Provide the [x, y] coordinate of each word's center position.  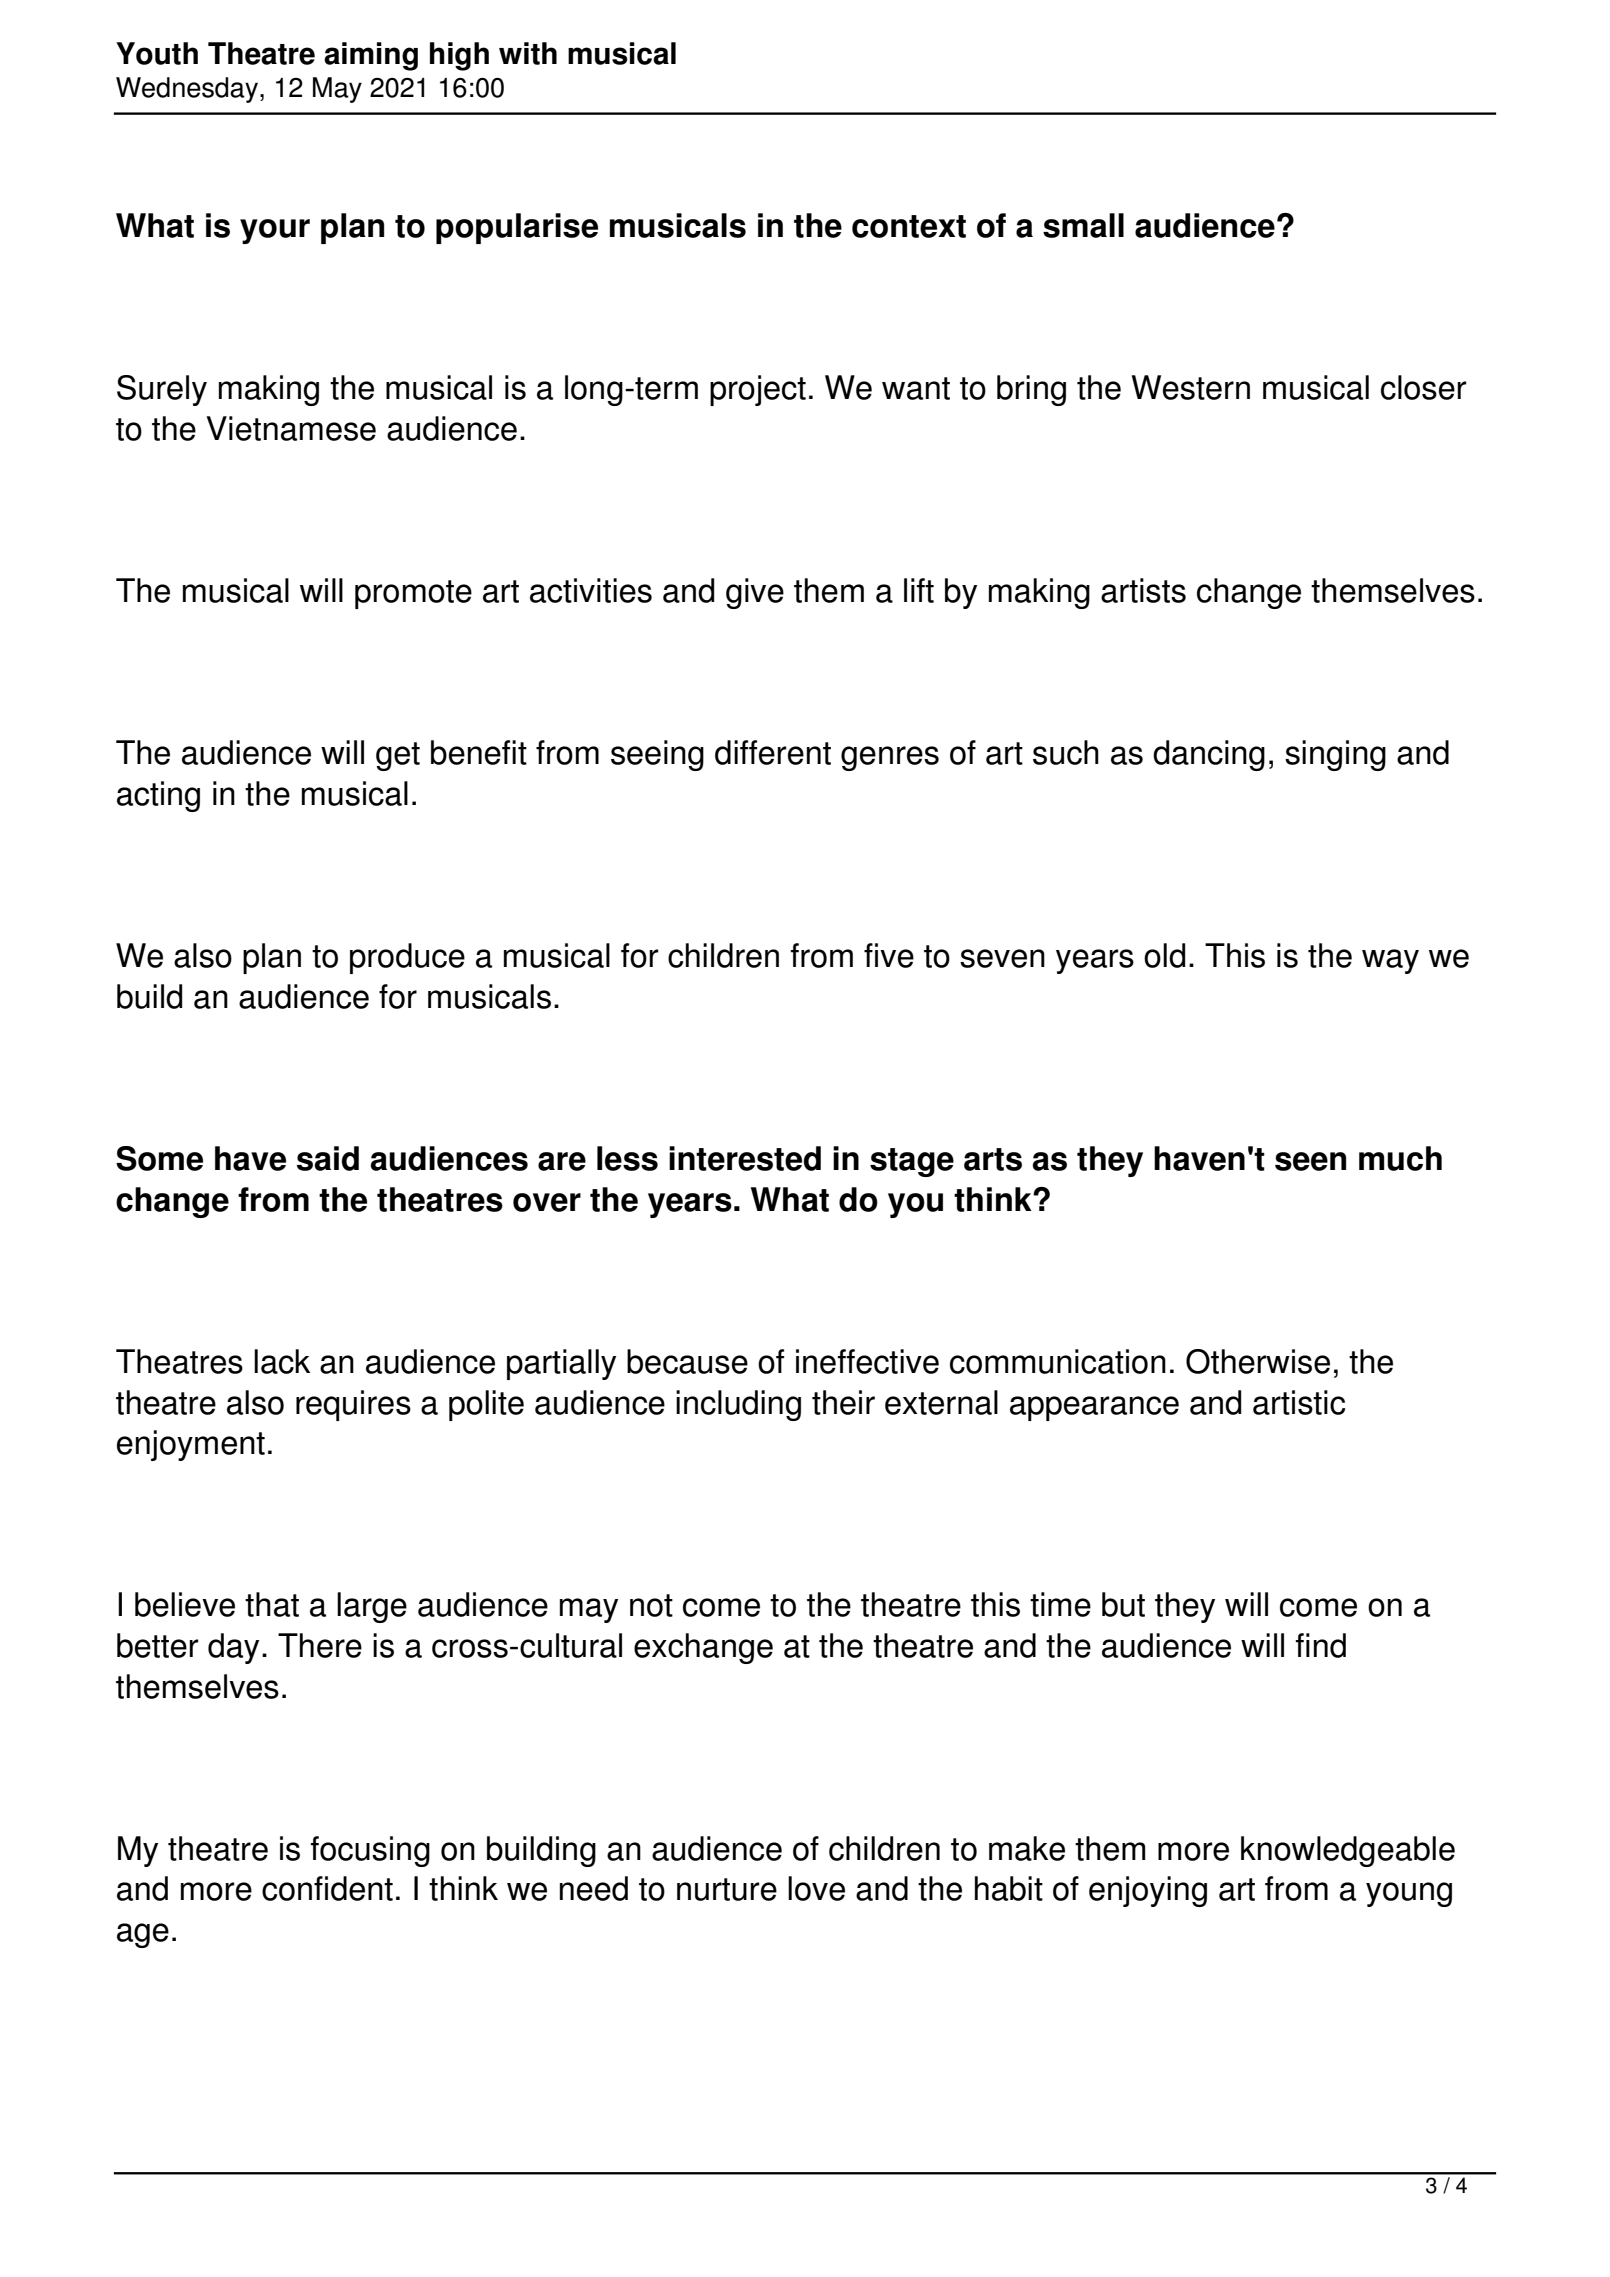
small [1083, 225]
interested [745, 1158]
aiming [371, 56]
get [398, 756]
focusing [370, 1851]
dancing [1209, 755]
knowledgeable [1348, 1851]
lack [282, 1361]
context [909, 226]
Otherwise [1258, 1361]
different [773, 752]
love [816, 1888]
